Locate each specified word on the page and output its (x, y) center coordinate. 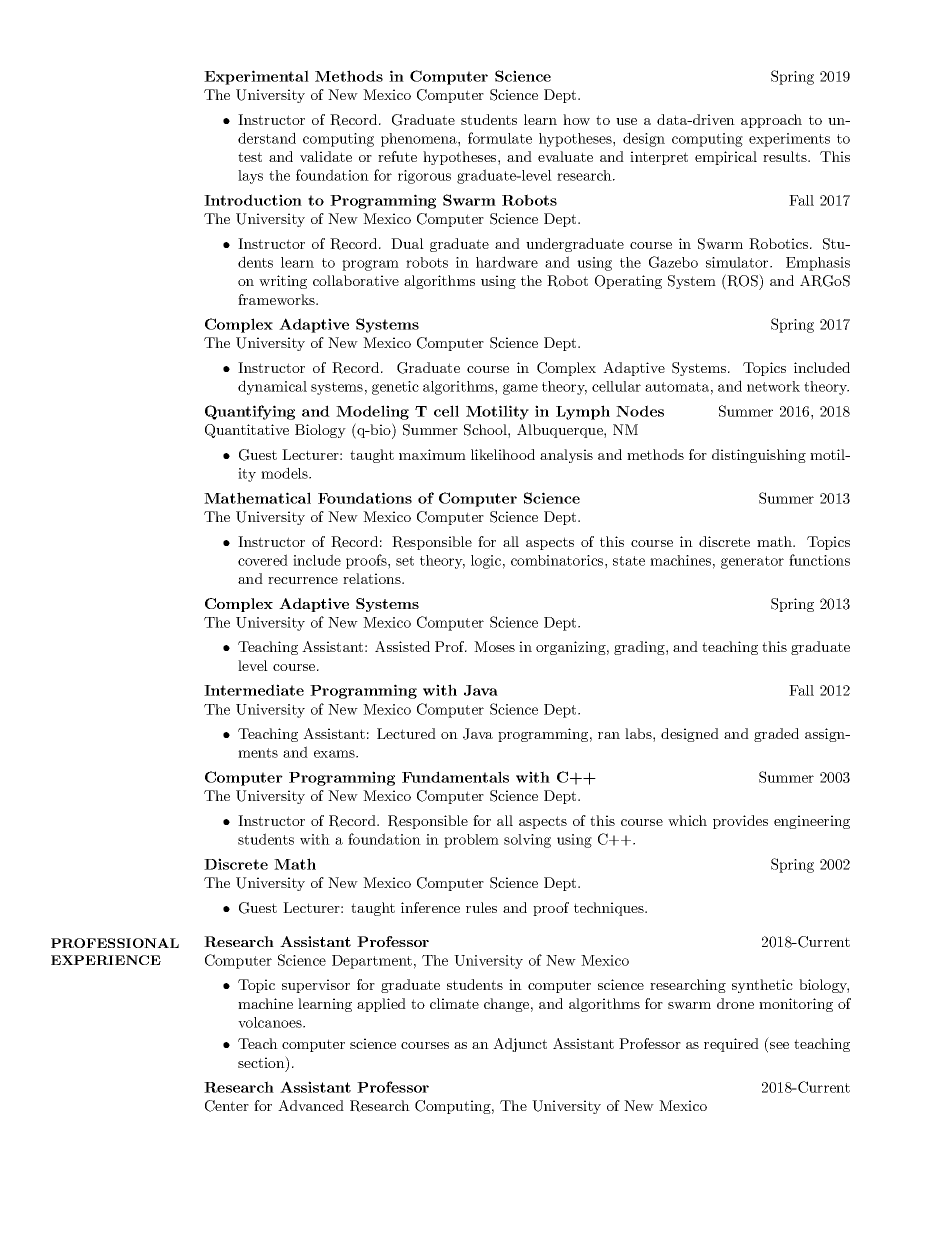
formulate (500, 138)
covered (263, 560)
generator (752, 562)
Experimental (256, 77)
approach (771, 121)
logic (486, 562)
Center (227, 1106)
